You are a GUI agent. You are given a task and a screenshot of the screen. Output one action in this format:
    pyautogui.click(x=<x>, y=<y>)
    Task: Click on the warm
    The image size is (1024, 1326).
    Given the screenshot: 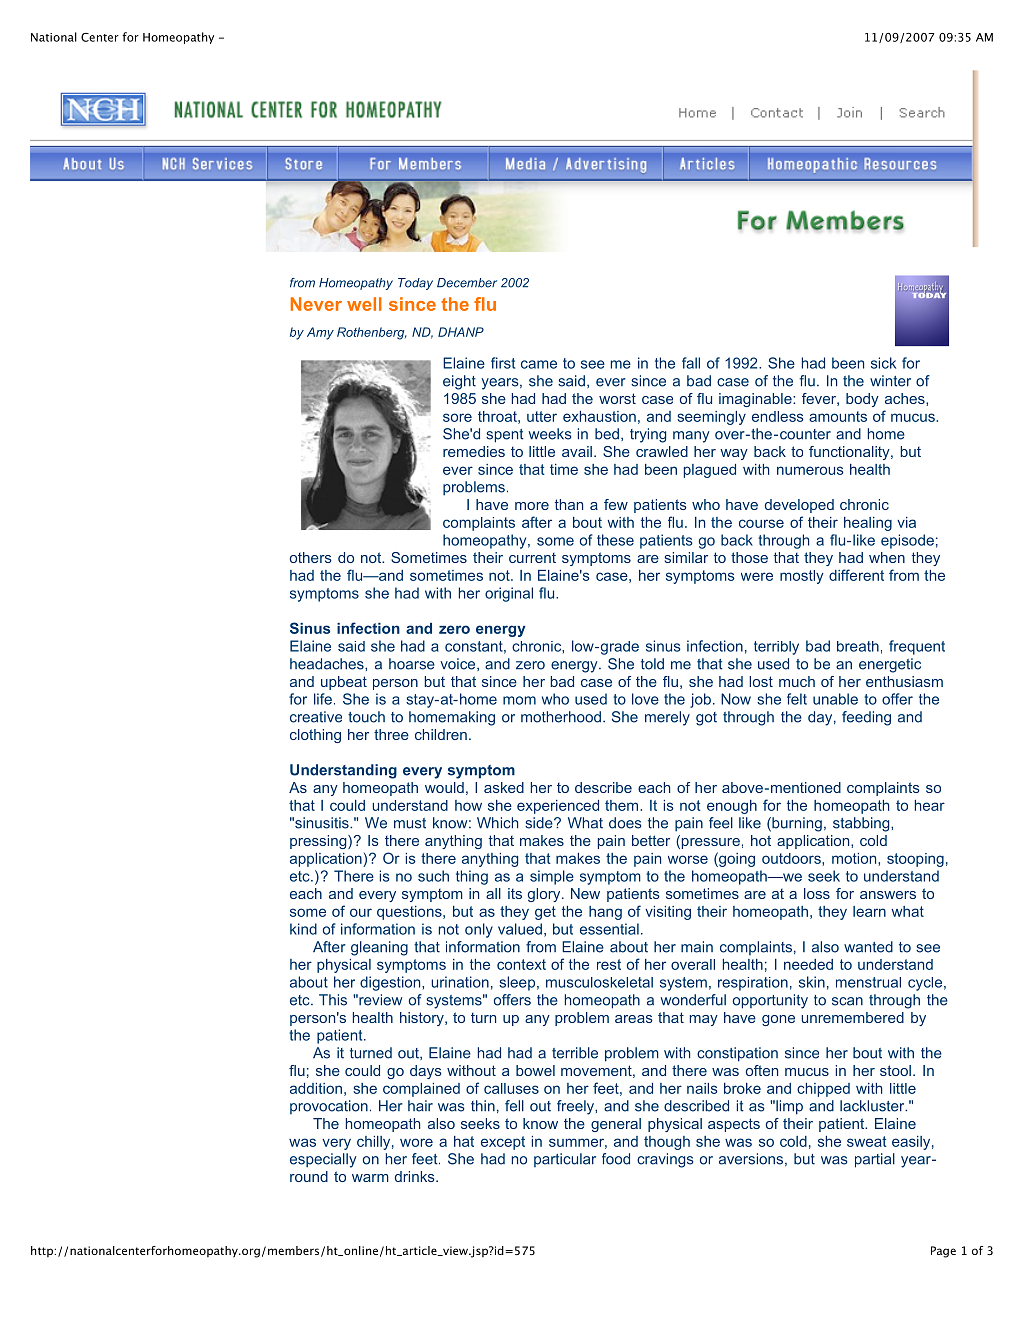 What is the action you would take?
    pyautogui.click(x=370, y=1178)
